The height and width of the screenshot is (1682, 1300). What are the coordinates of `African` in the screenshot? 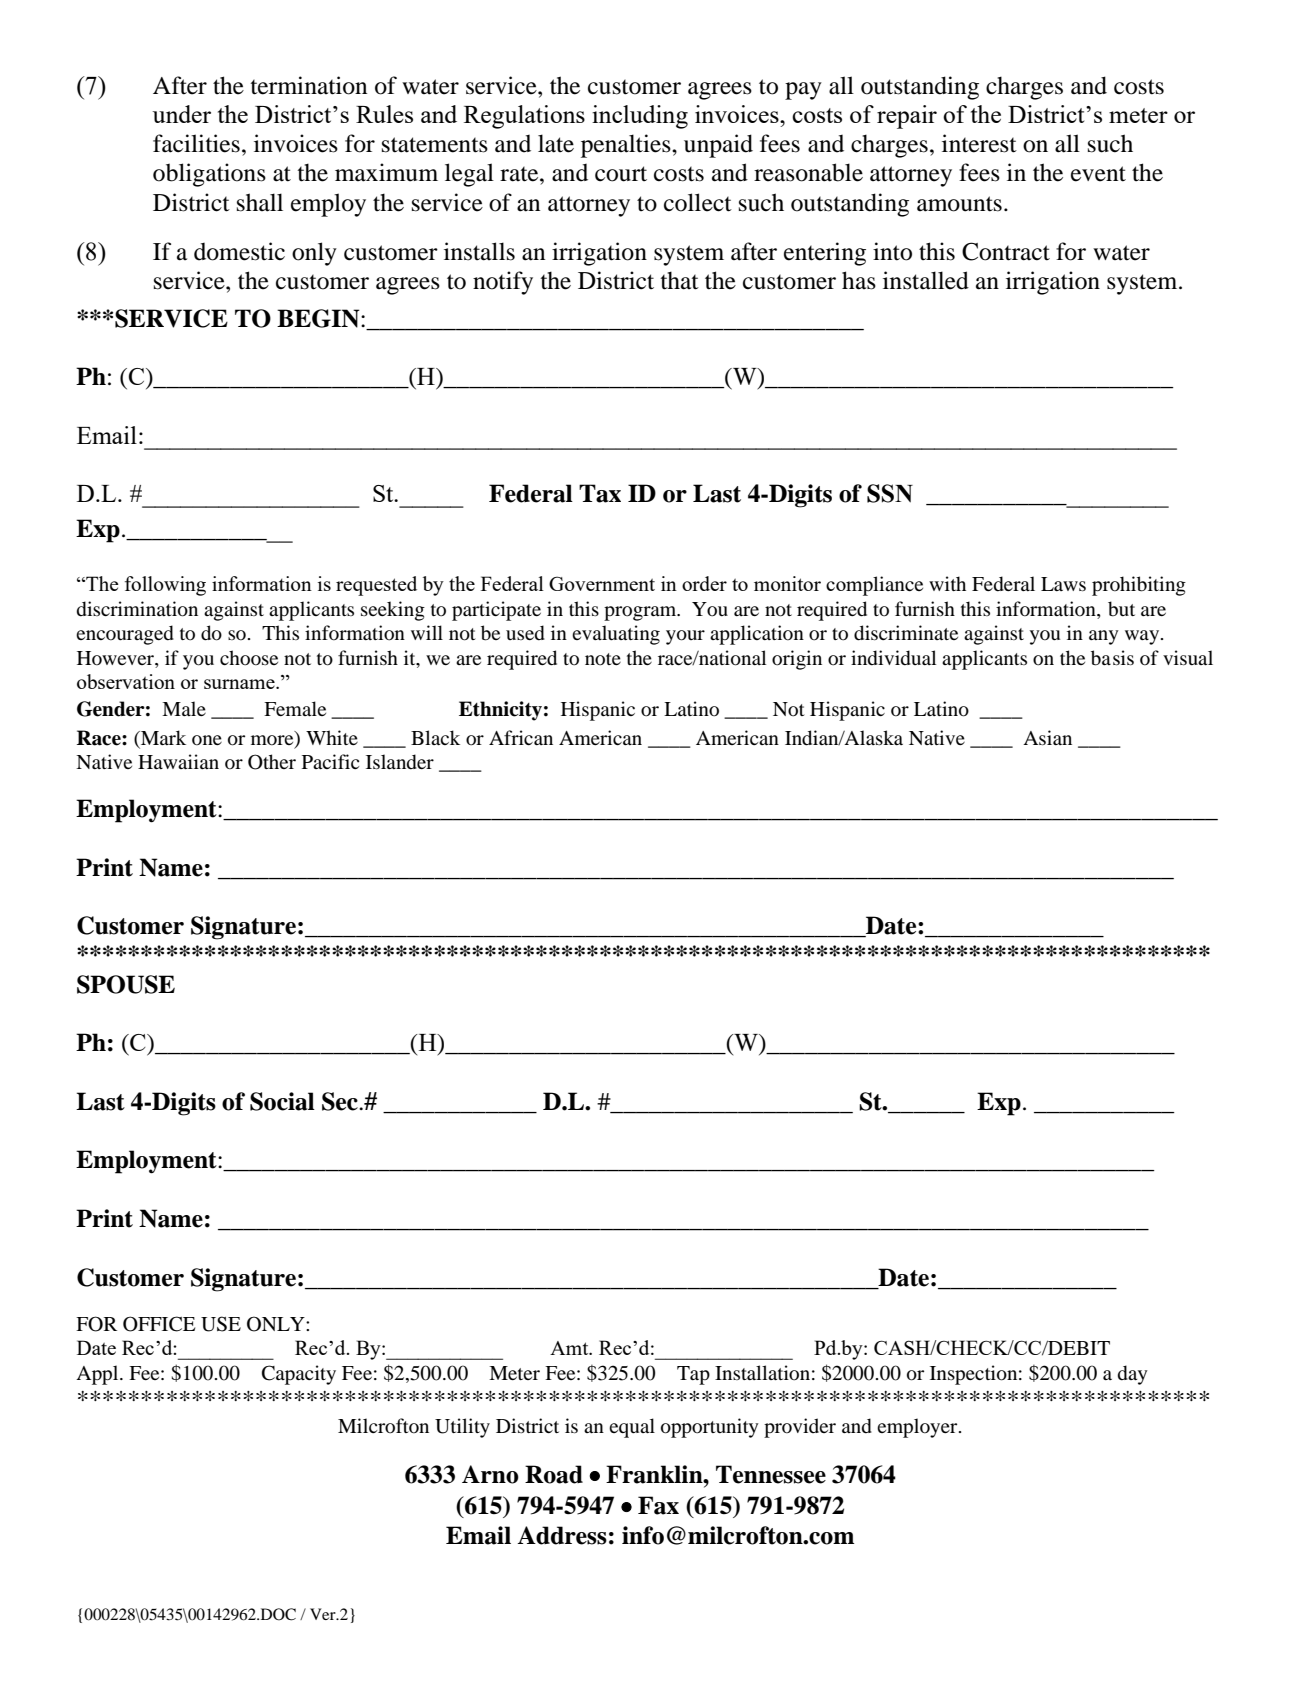 It's located at (521, 737).
